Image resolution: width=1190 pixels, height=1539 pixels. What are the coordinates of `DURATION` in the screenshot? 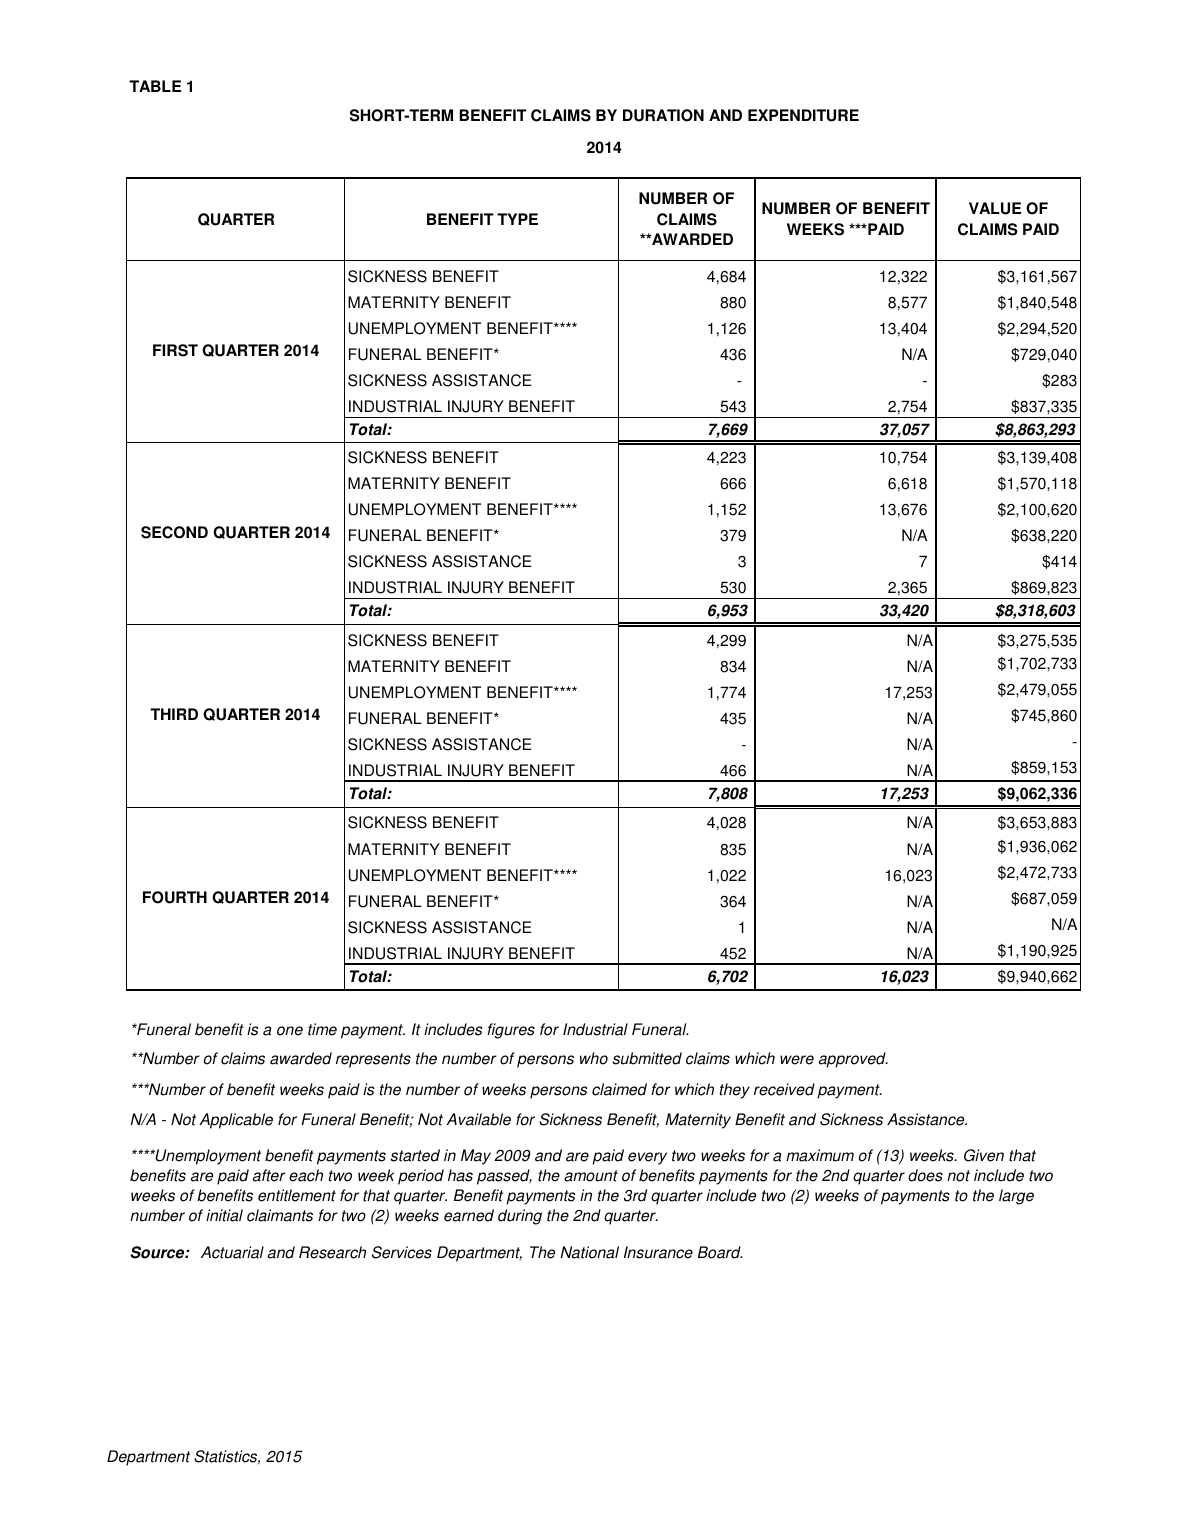 It's located at (663, 115).
